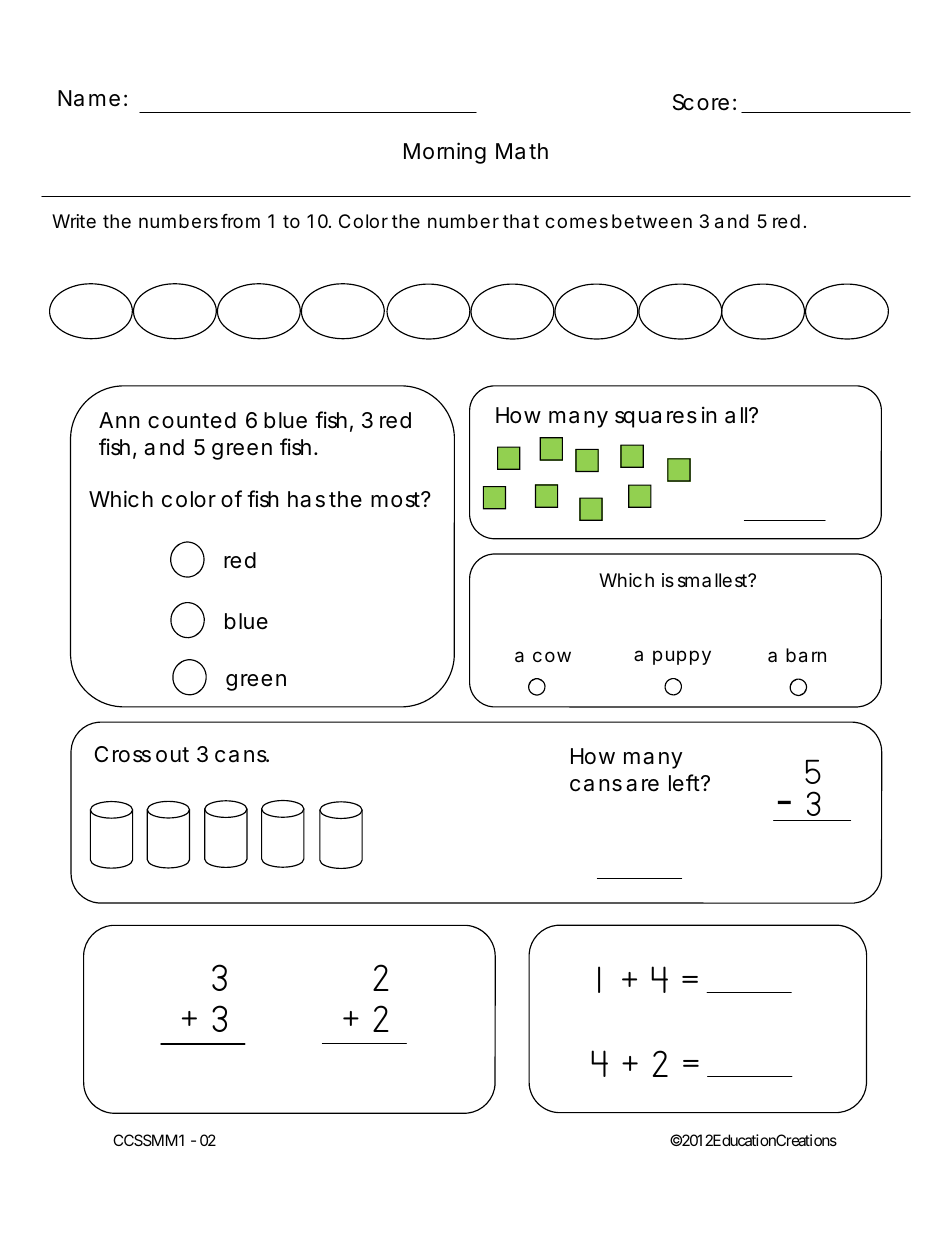 Image resolution: width=952 pixels, height=1233 pixels. What do you see at coordinates (701, 102) in the screenshot?
I see `Score` at bounding box center [701, 102].
